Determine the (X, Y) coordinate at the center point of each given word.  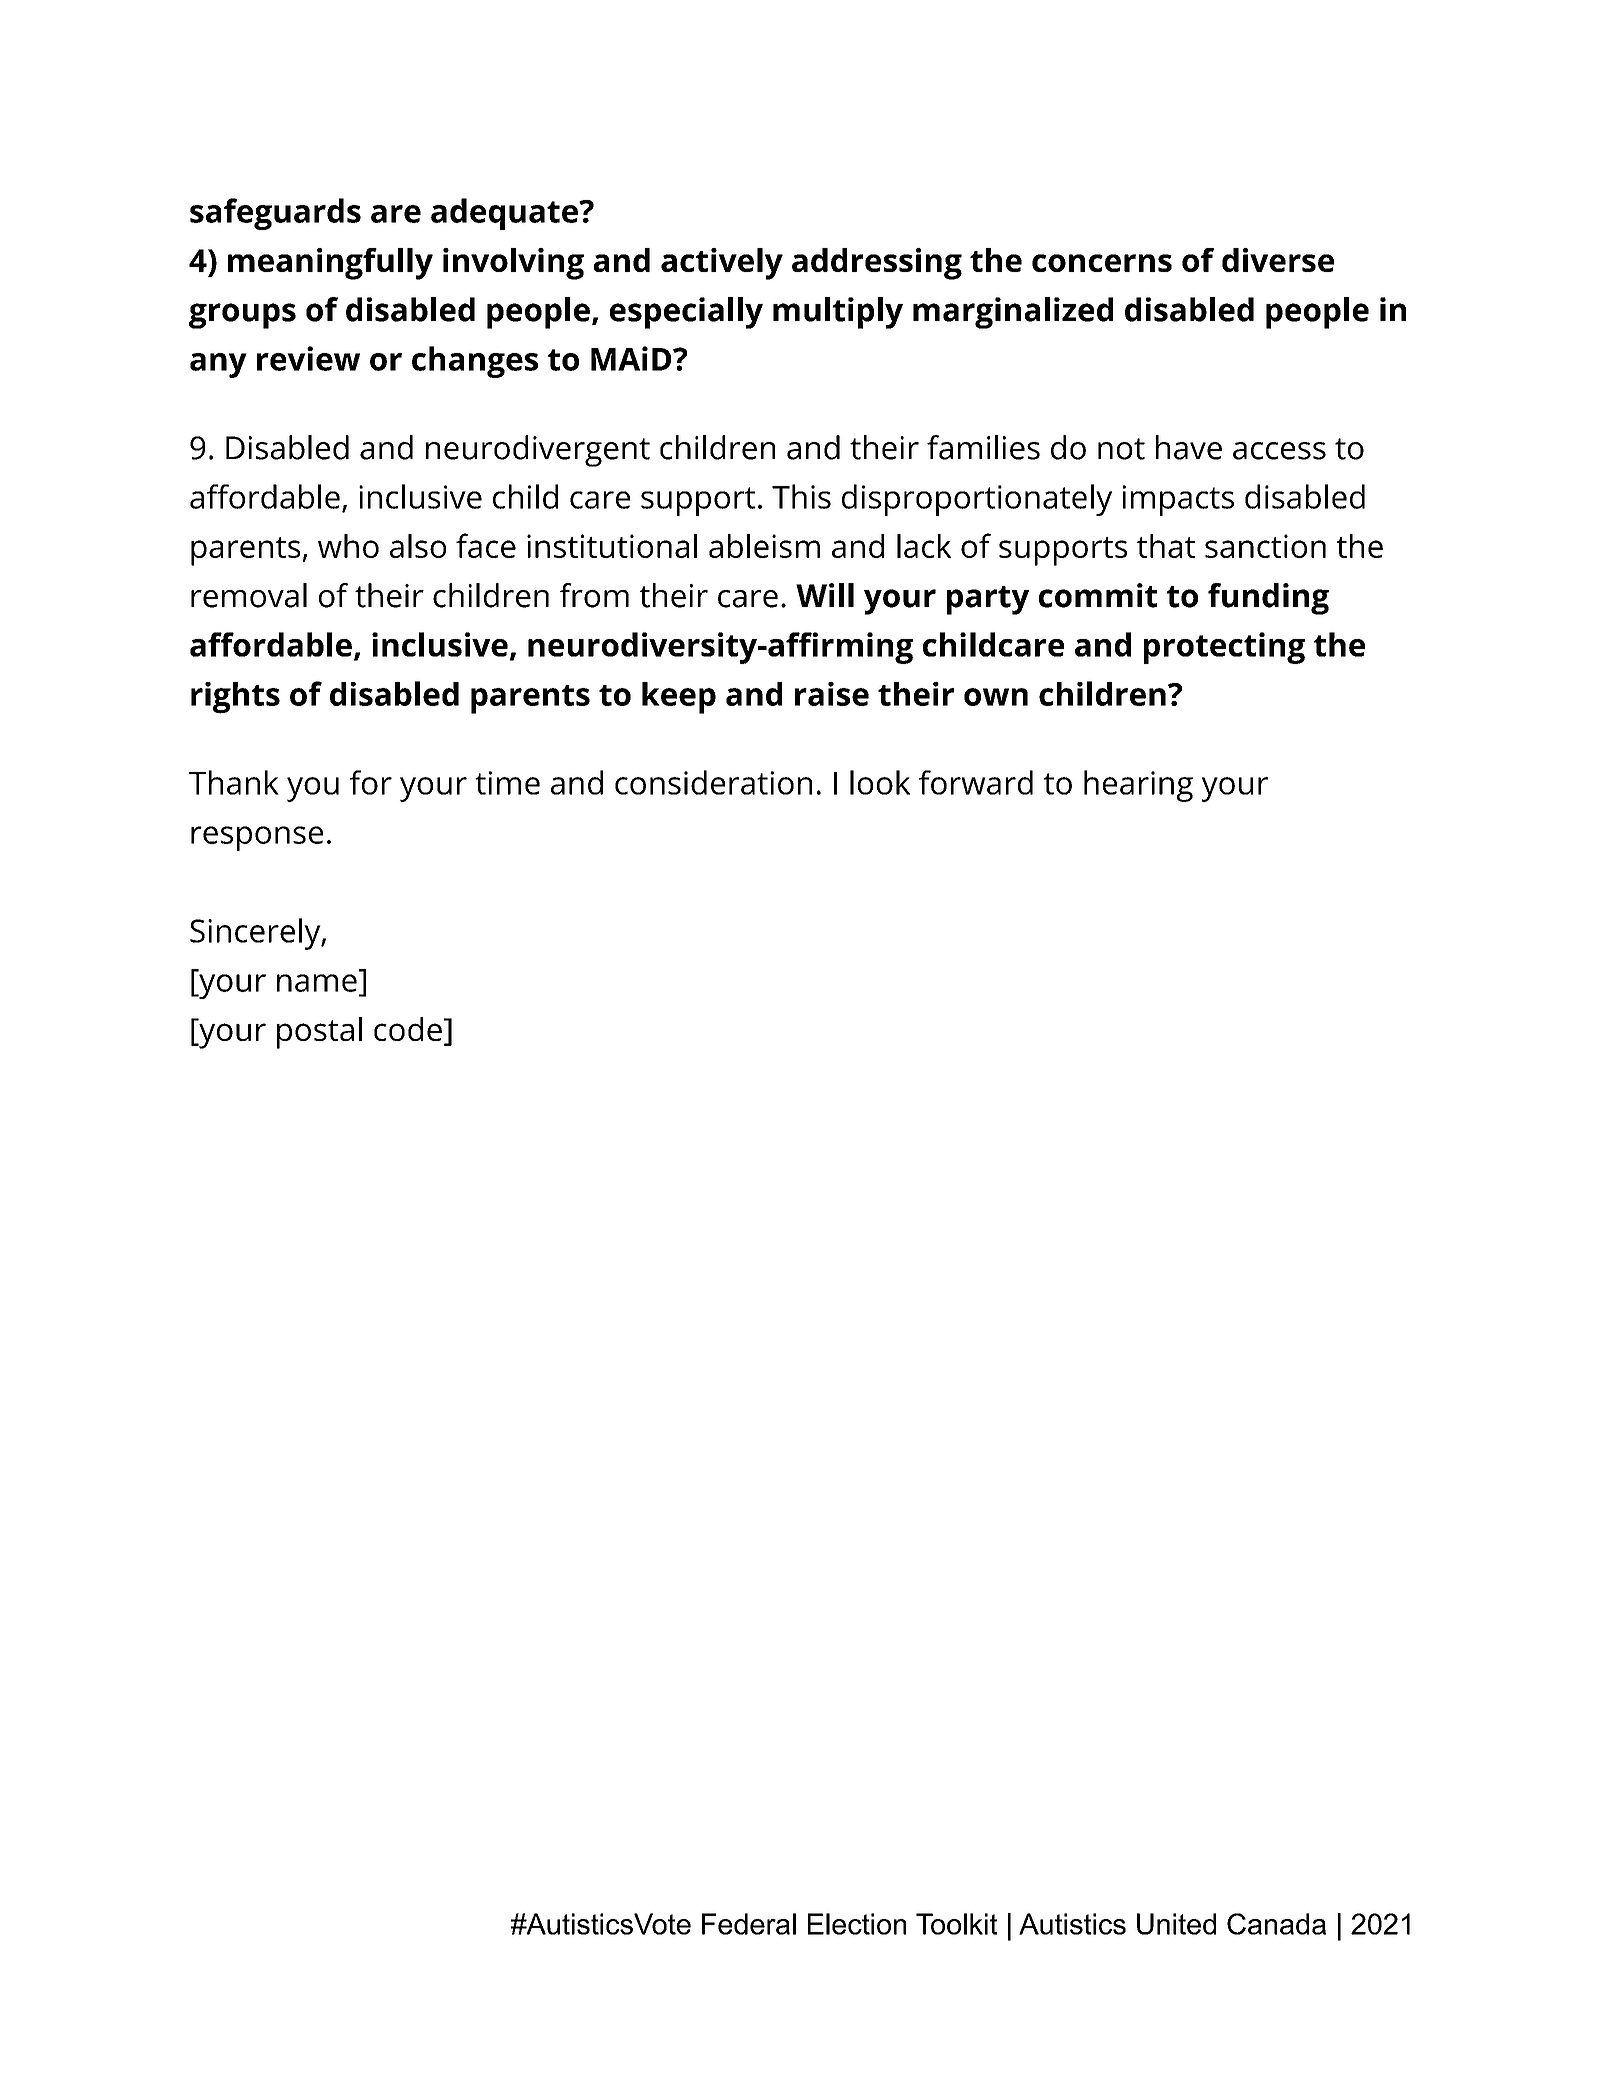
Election (857, 1924)
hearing (1138, 786)
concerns (1102, 263)
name (317, 983)
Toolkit (956, 1924)
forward (976, 782)
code (408, 1029)
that (1166, 546)
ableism (764, 546)
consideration (713, 782)
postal (319, 1033)
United (1176, 1924)
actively (722, 264)
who (348, 546)
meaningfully (330, 264)
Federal (749, 1924)
